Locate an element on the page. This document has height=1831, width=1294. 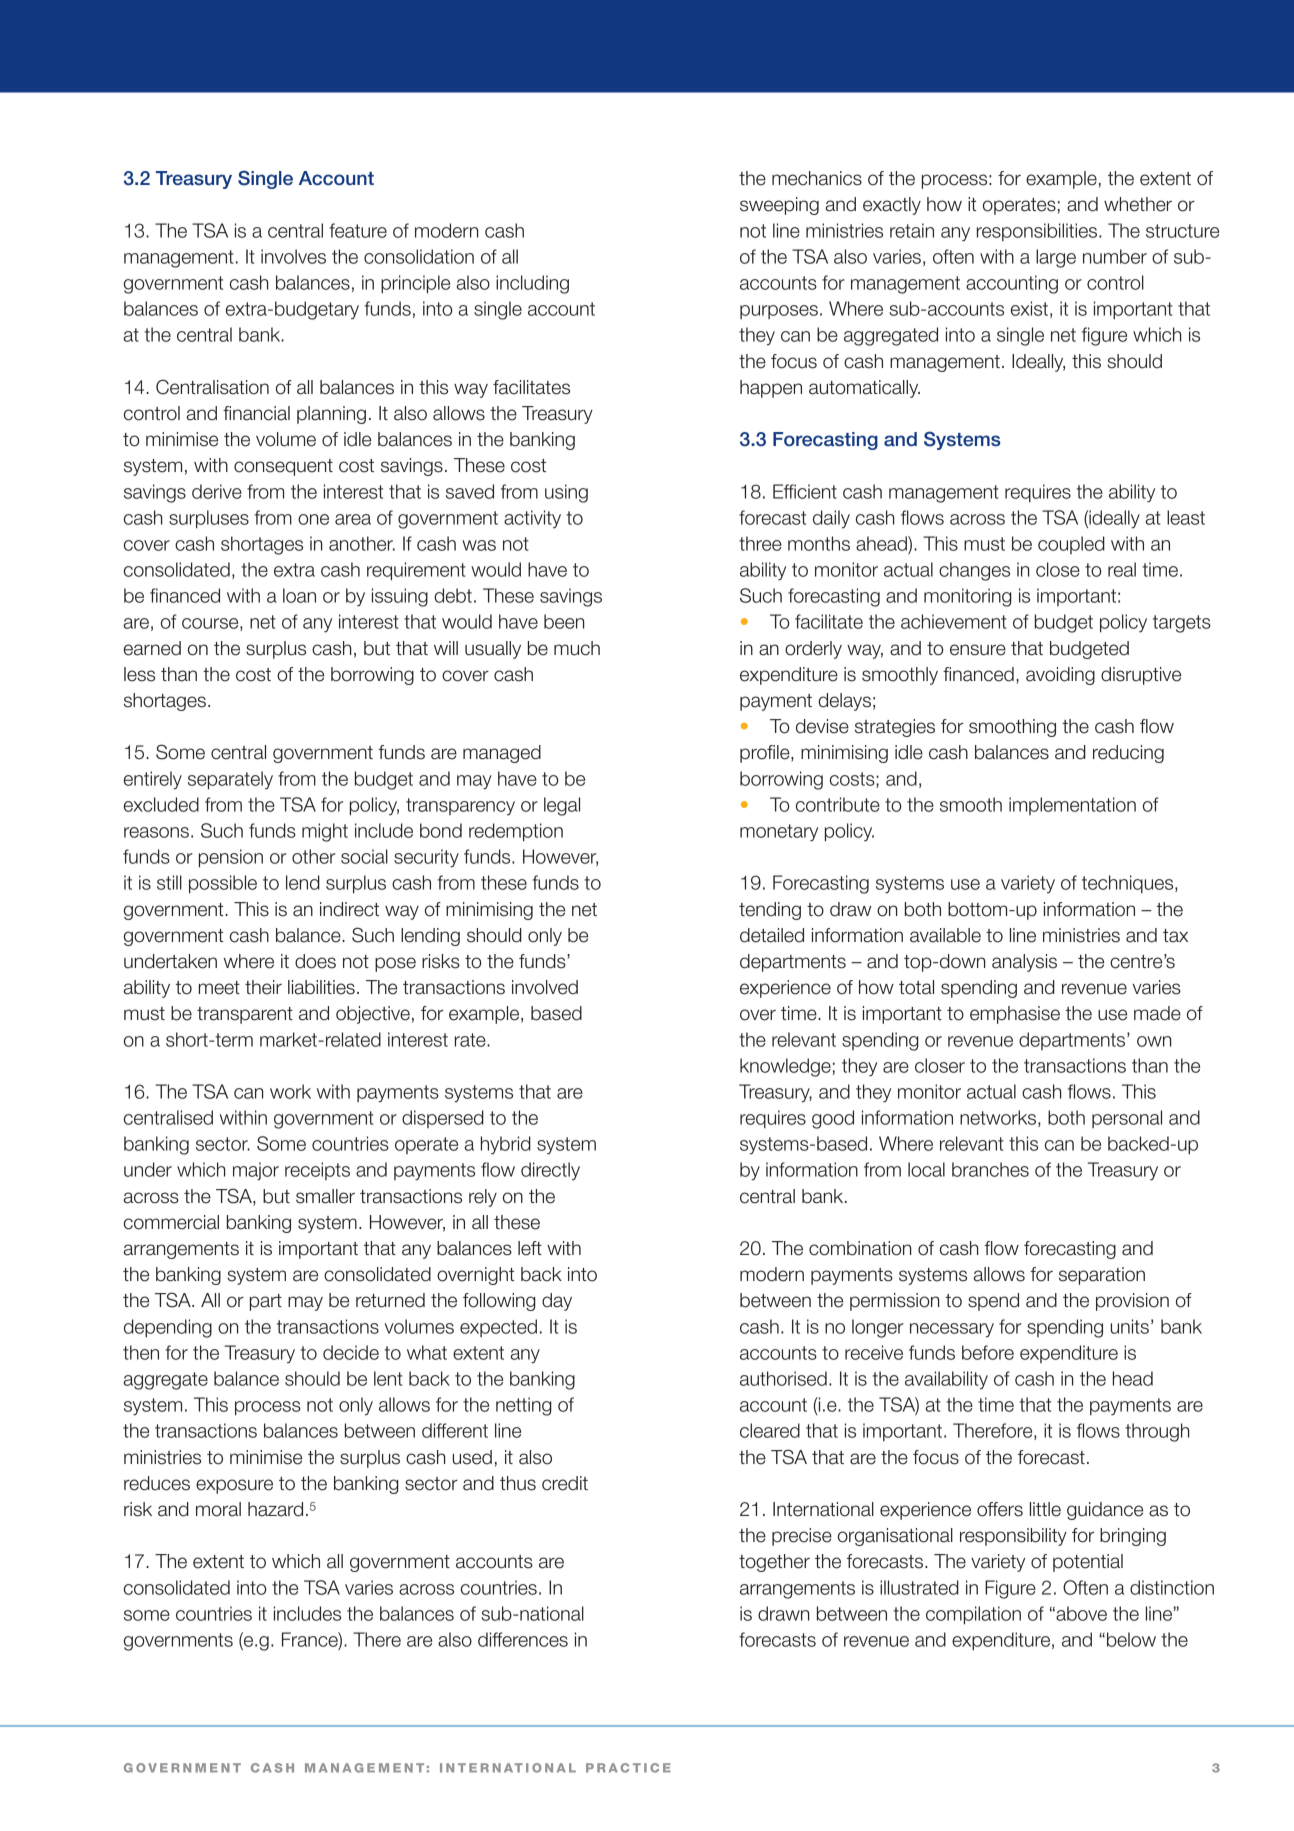
responsibilities is located at coordinates (1038, 232).
